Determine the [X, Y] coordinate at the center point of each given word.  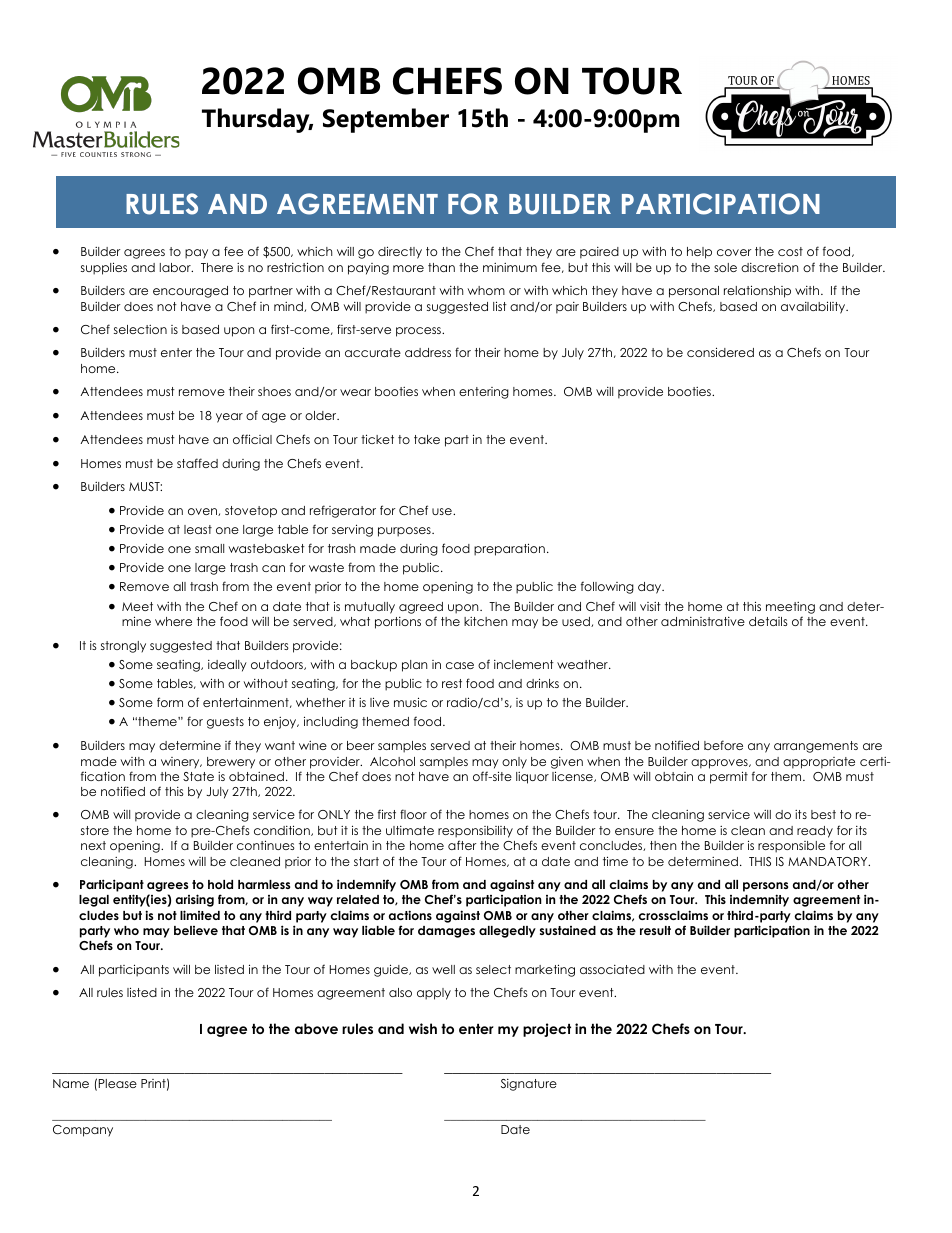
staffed [197, 463]
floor [413, 814]
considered [720, 352]
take [427, 439]
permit [729, 777]
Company [83, 1131]
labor [176, 267]
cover [734, 252]
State [198, 776]
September [386, 120]
